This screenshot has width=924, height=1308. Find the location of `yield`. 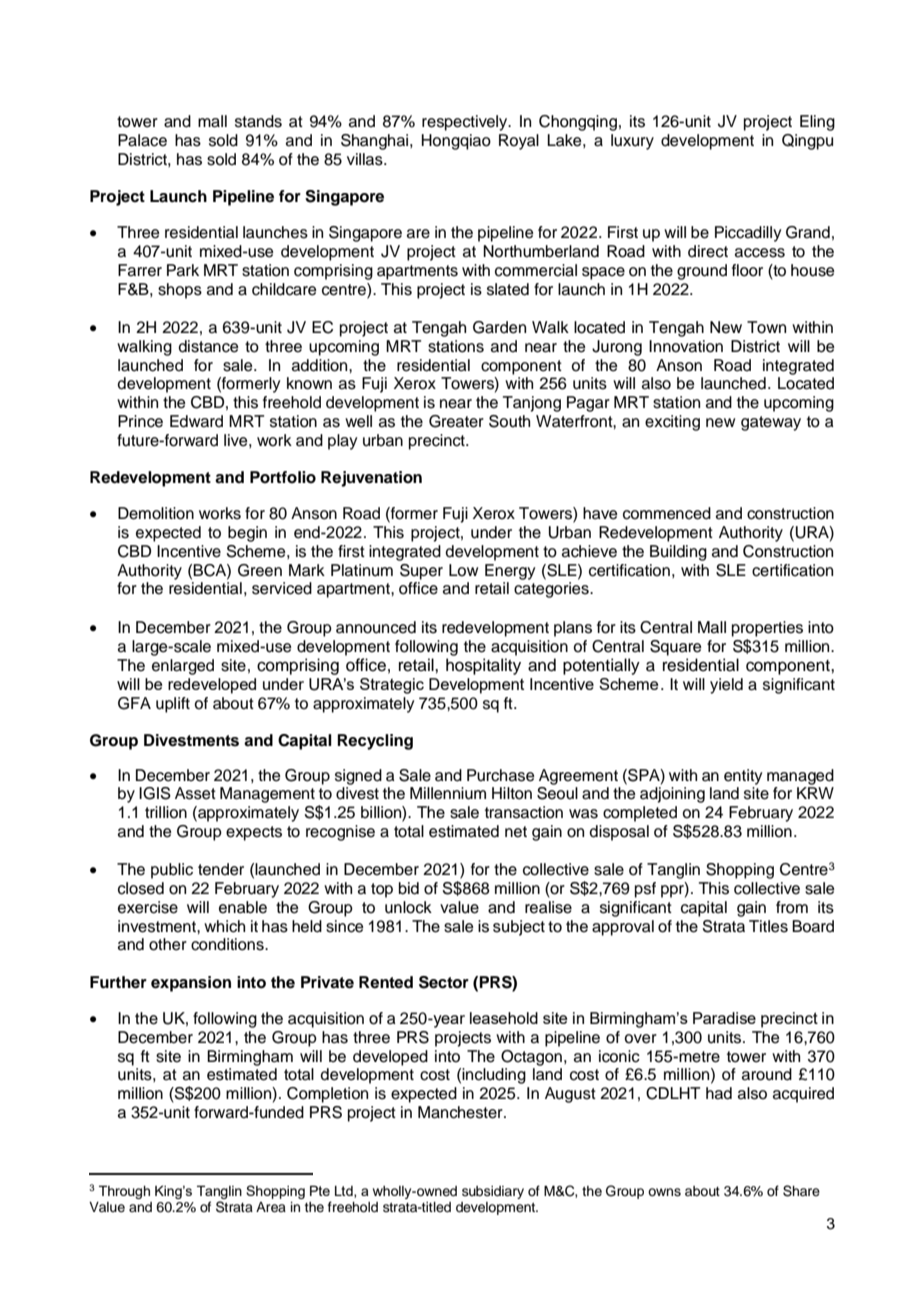

yield is located at coordinates (726, 686).
